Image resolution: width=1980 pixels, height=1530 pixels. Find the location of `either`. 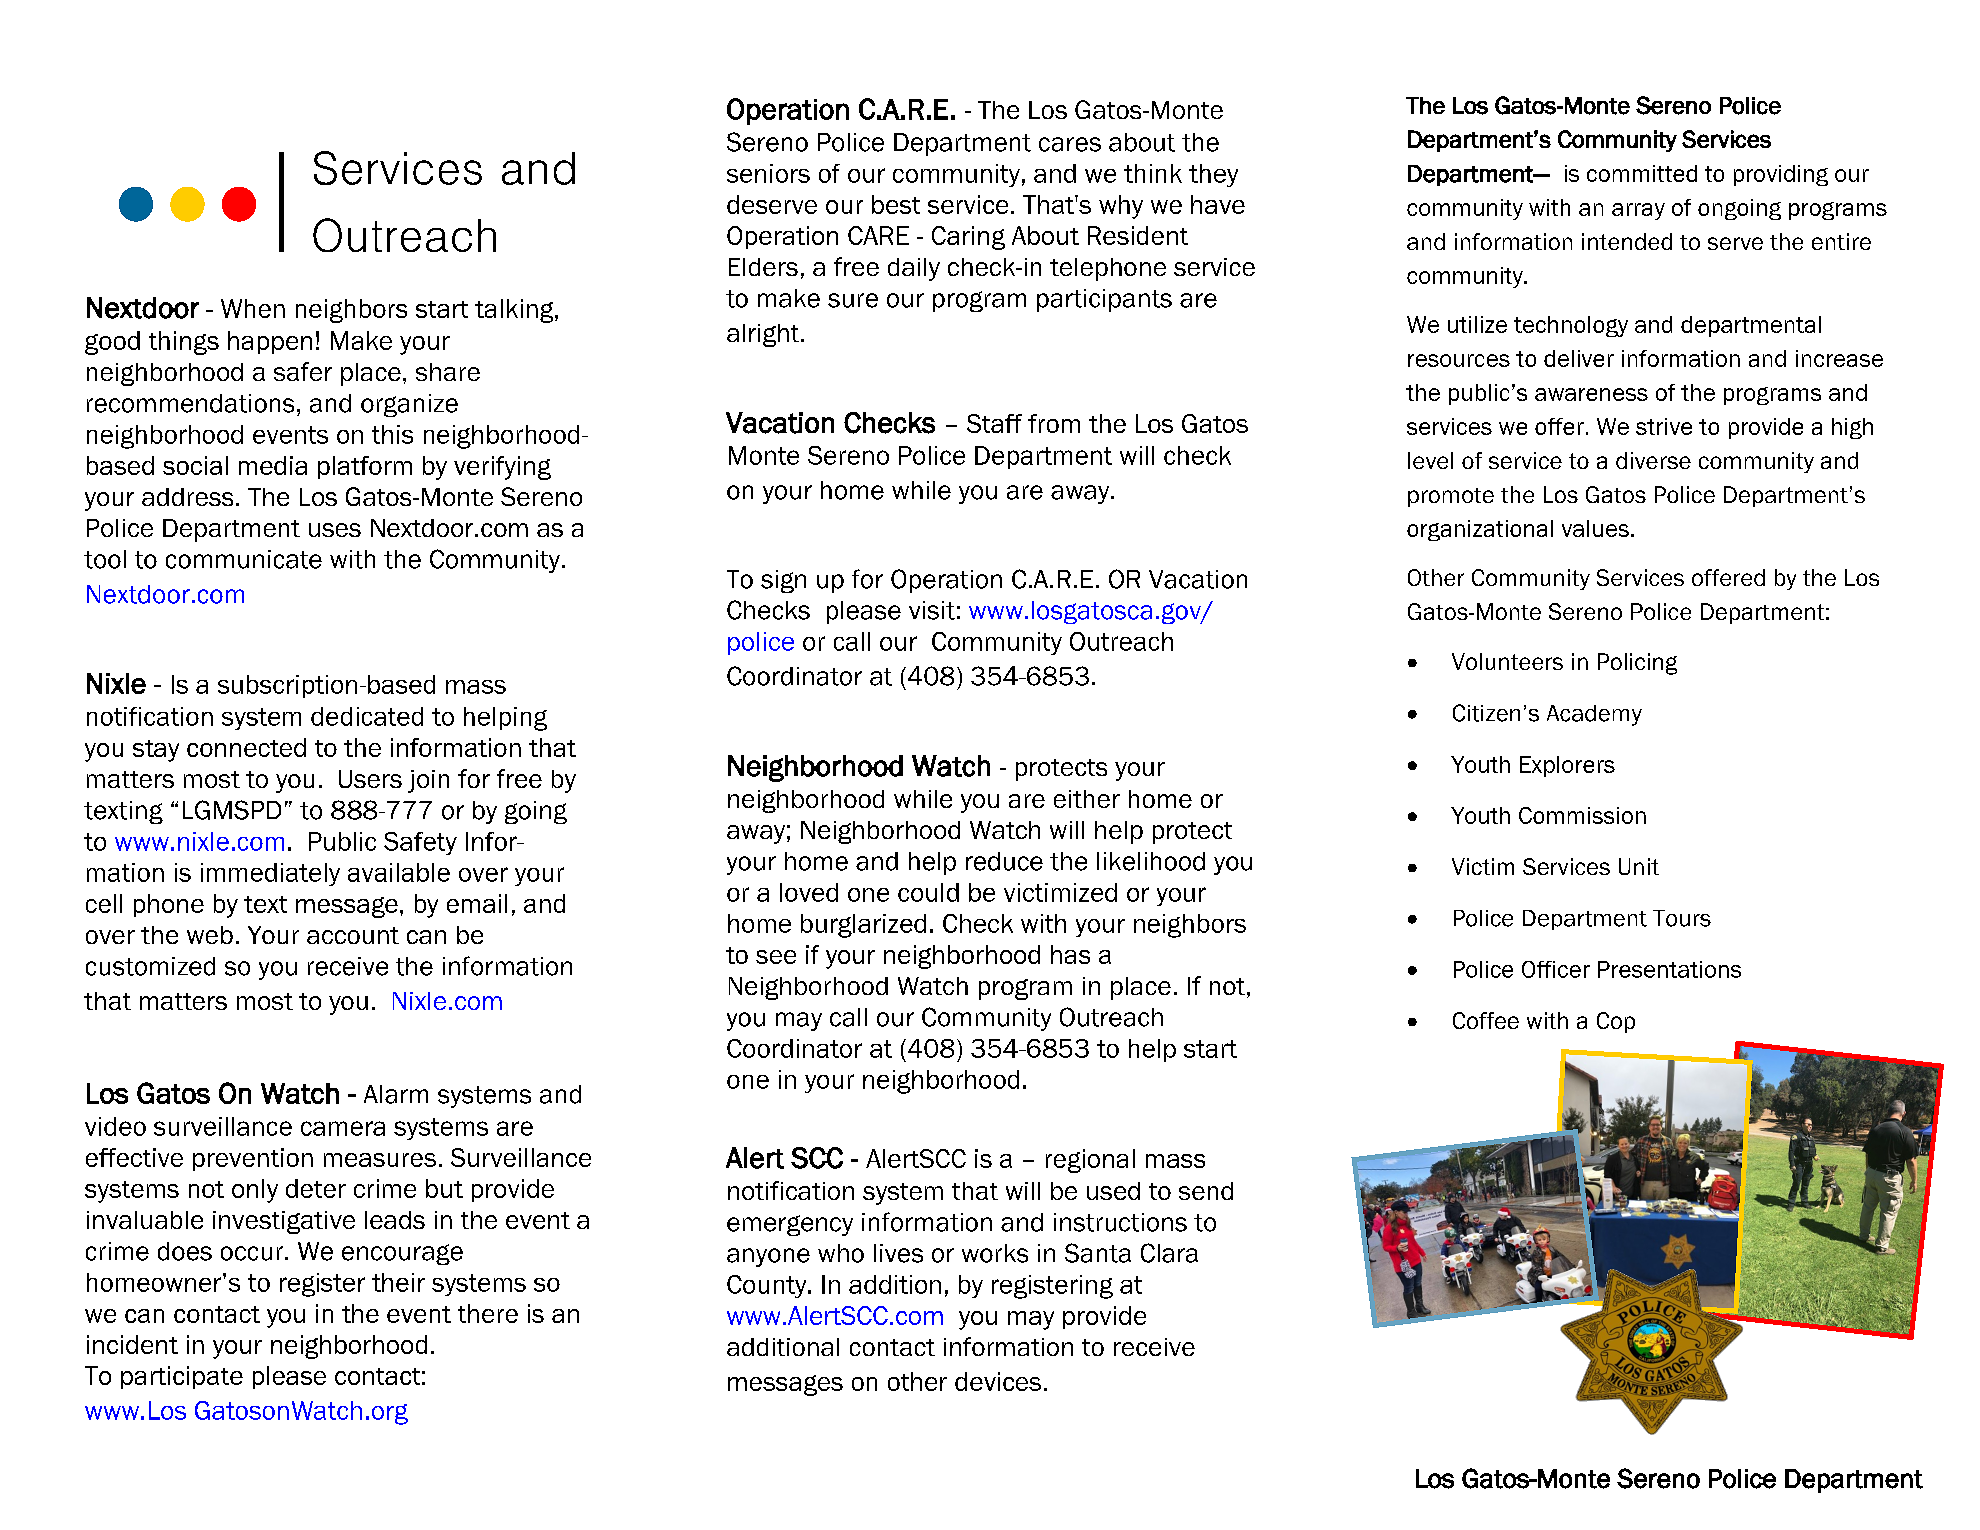

either is located at coordinates (1087, 799).
